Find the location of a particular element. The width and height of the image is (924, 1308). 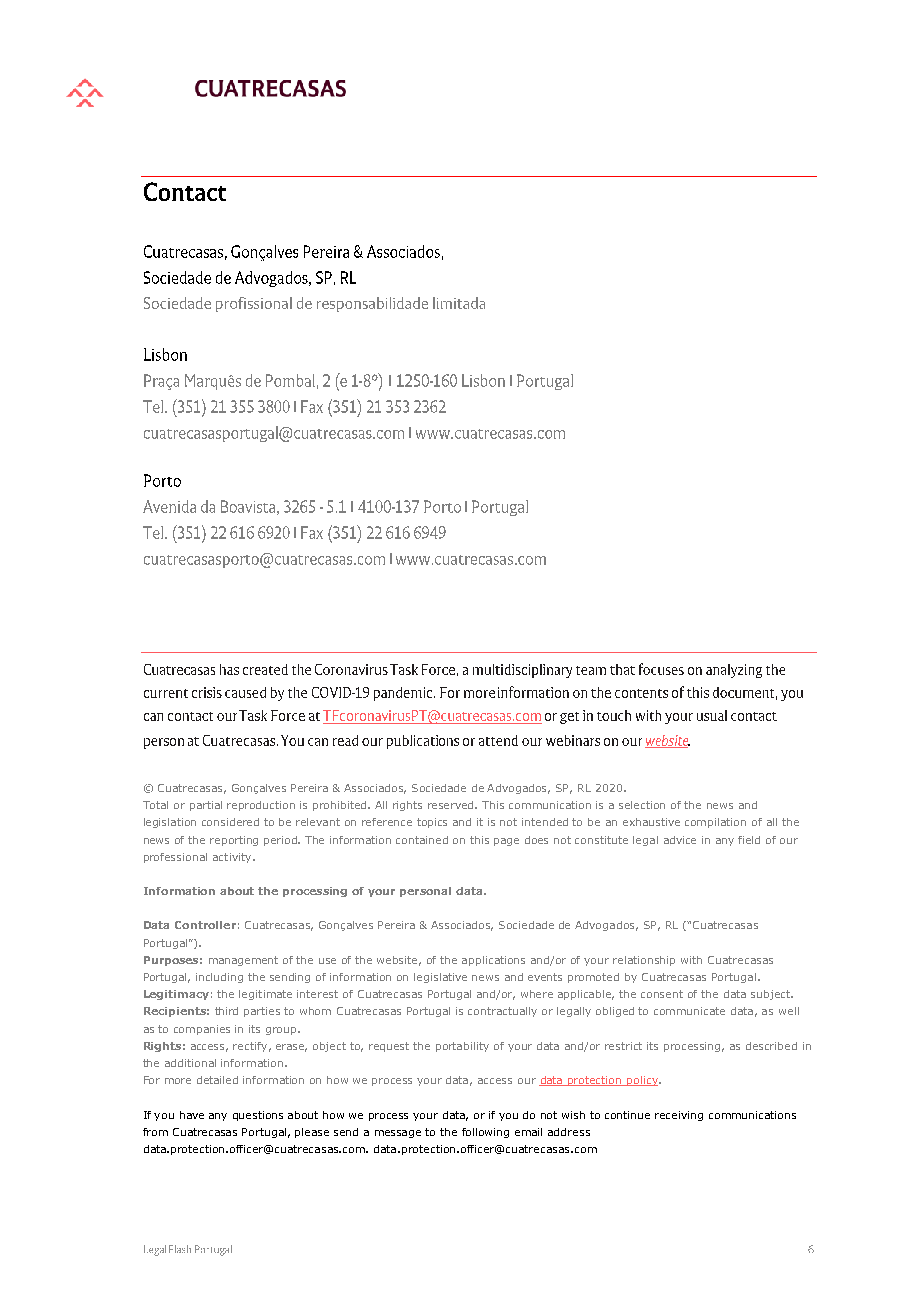

personal is located at coordinates (425, 892).
